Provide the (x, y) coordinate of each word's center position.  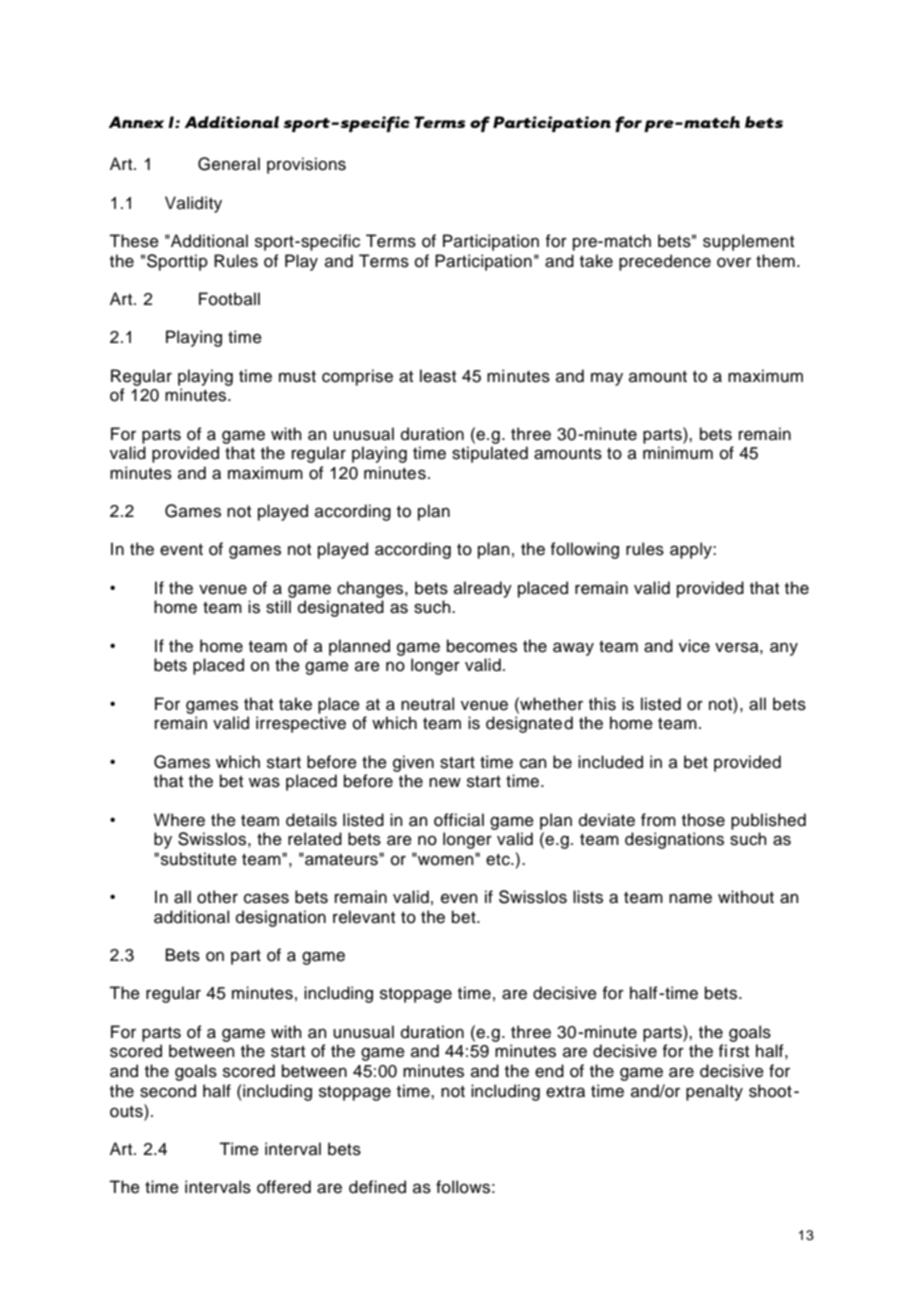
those (703, 820)
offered (284, 1187)
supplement (748, 242)
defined (377, 1187)
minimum (678, 453)
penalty (714, 1092)
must (297, 377)
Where (179, 820)
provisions (306, 165)
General (229, 164)
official (459, 820)
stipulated (490, 454)
